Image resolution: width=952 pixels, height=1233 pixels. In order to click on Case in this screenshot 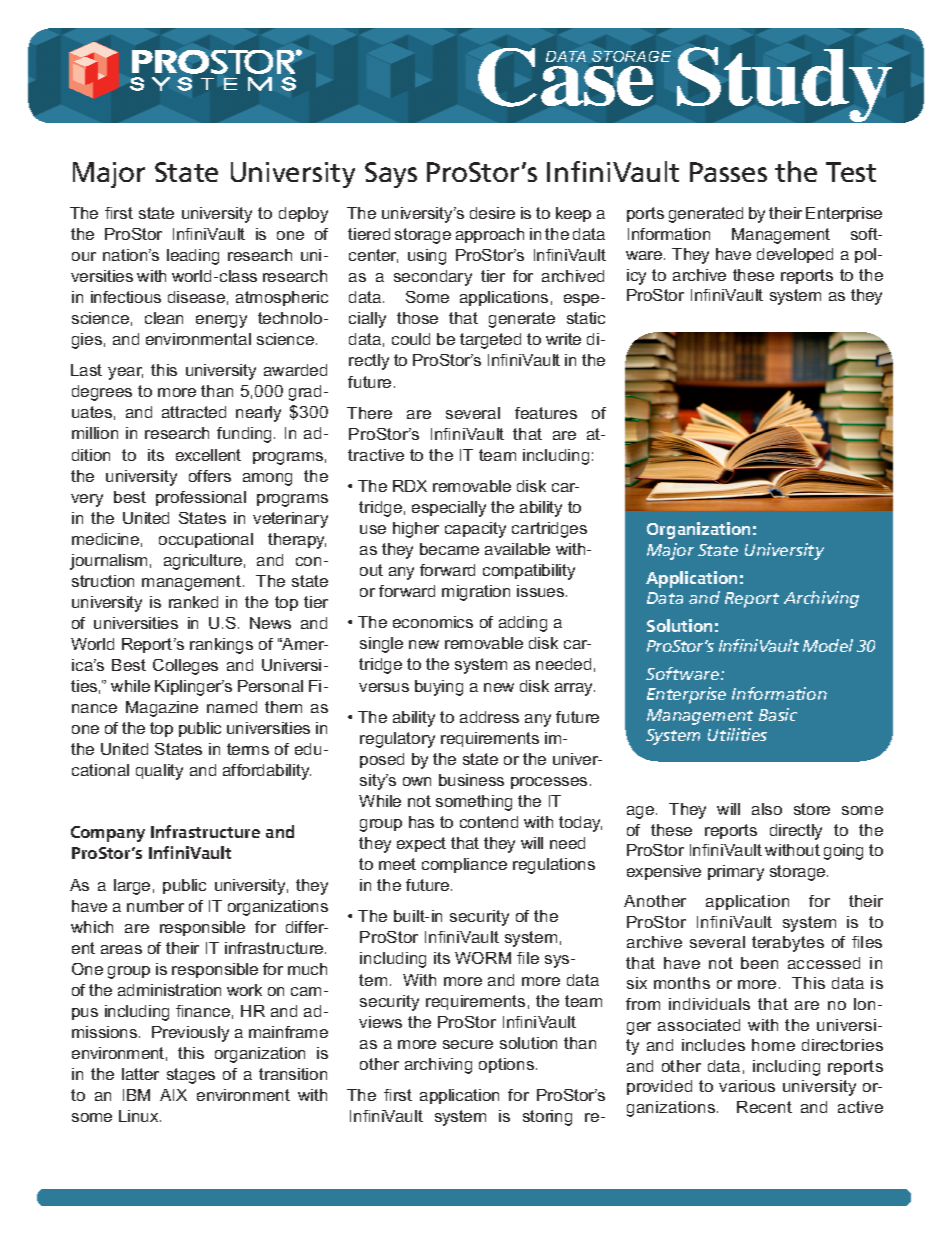, I will do `click(567, 77)`.
